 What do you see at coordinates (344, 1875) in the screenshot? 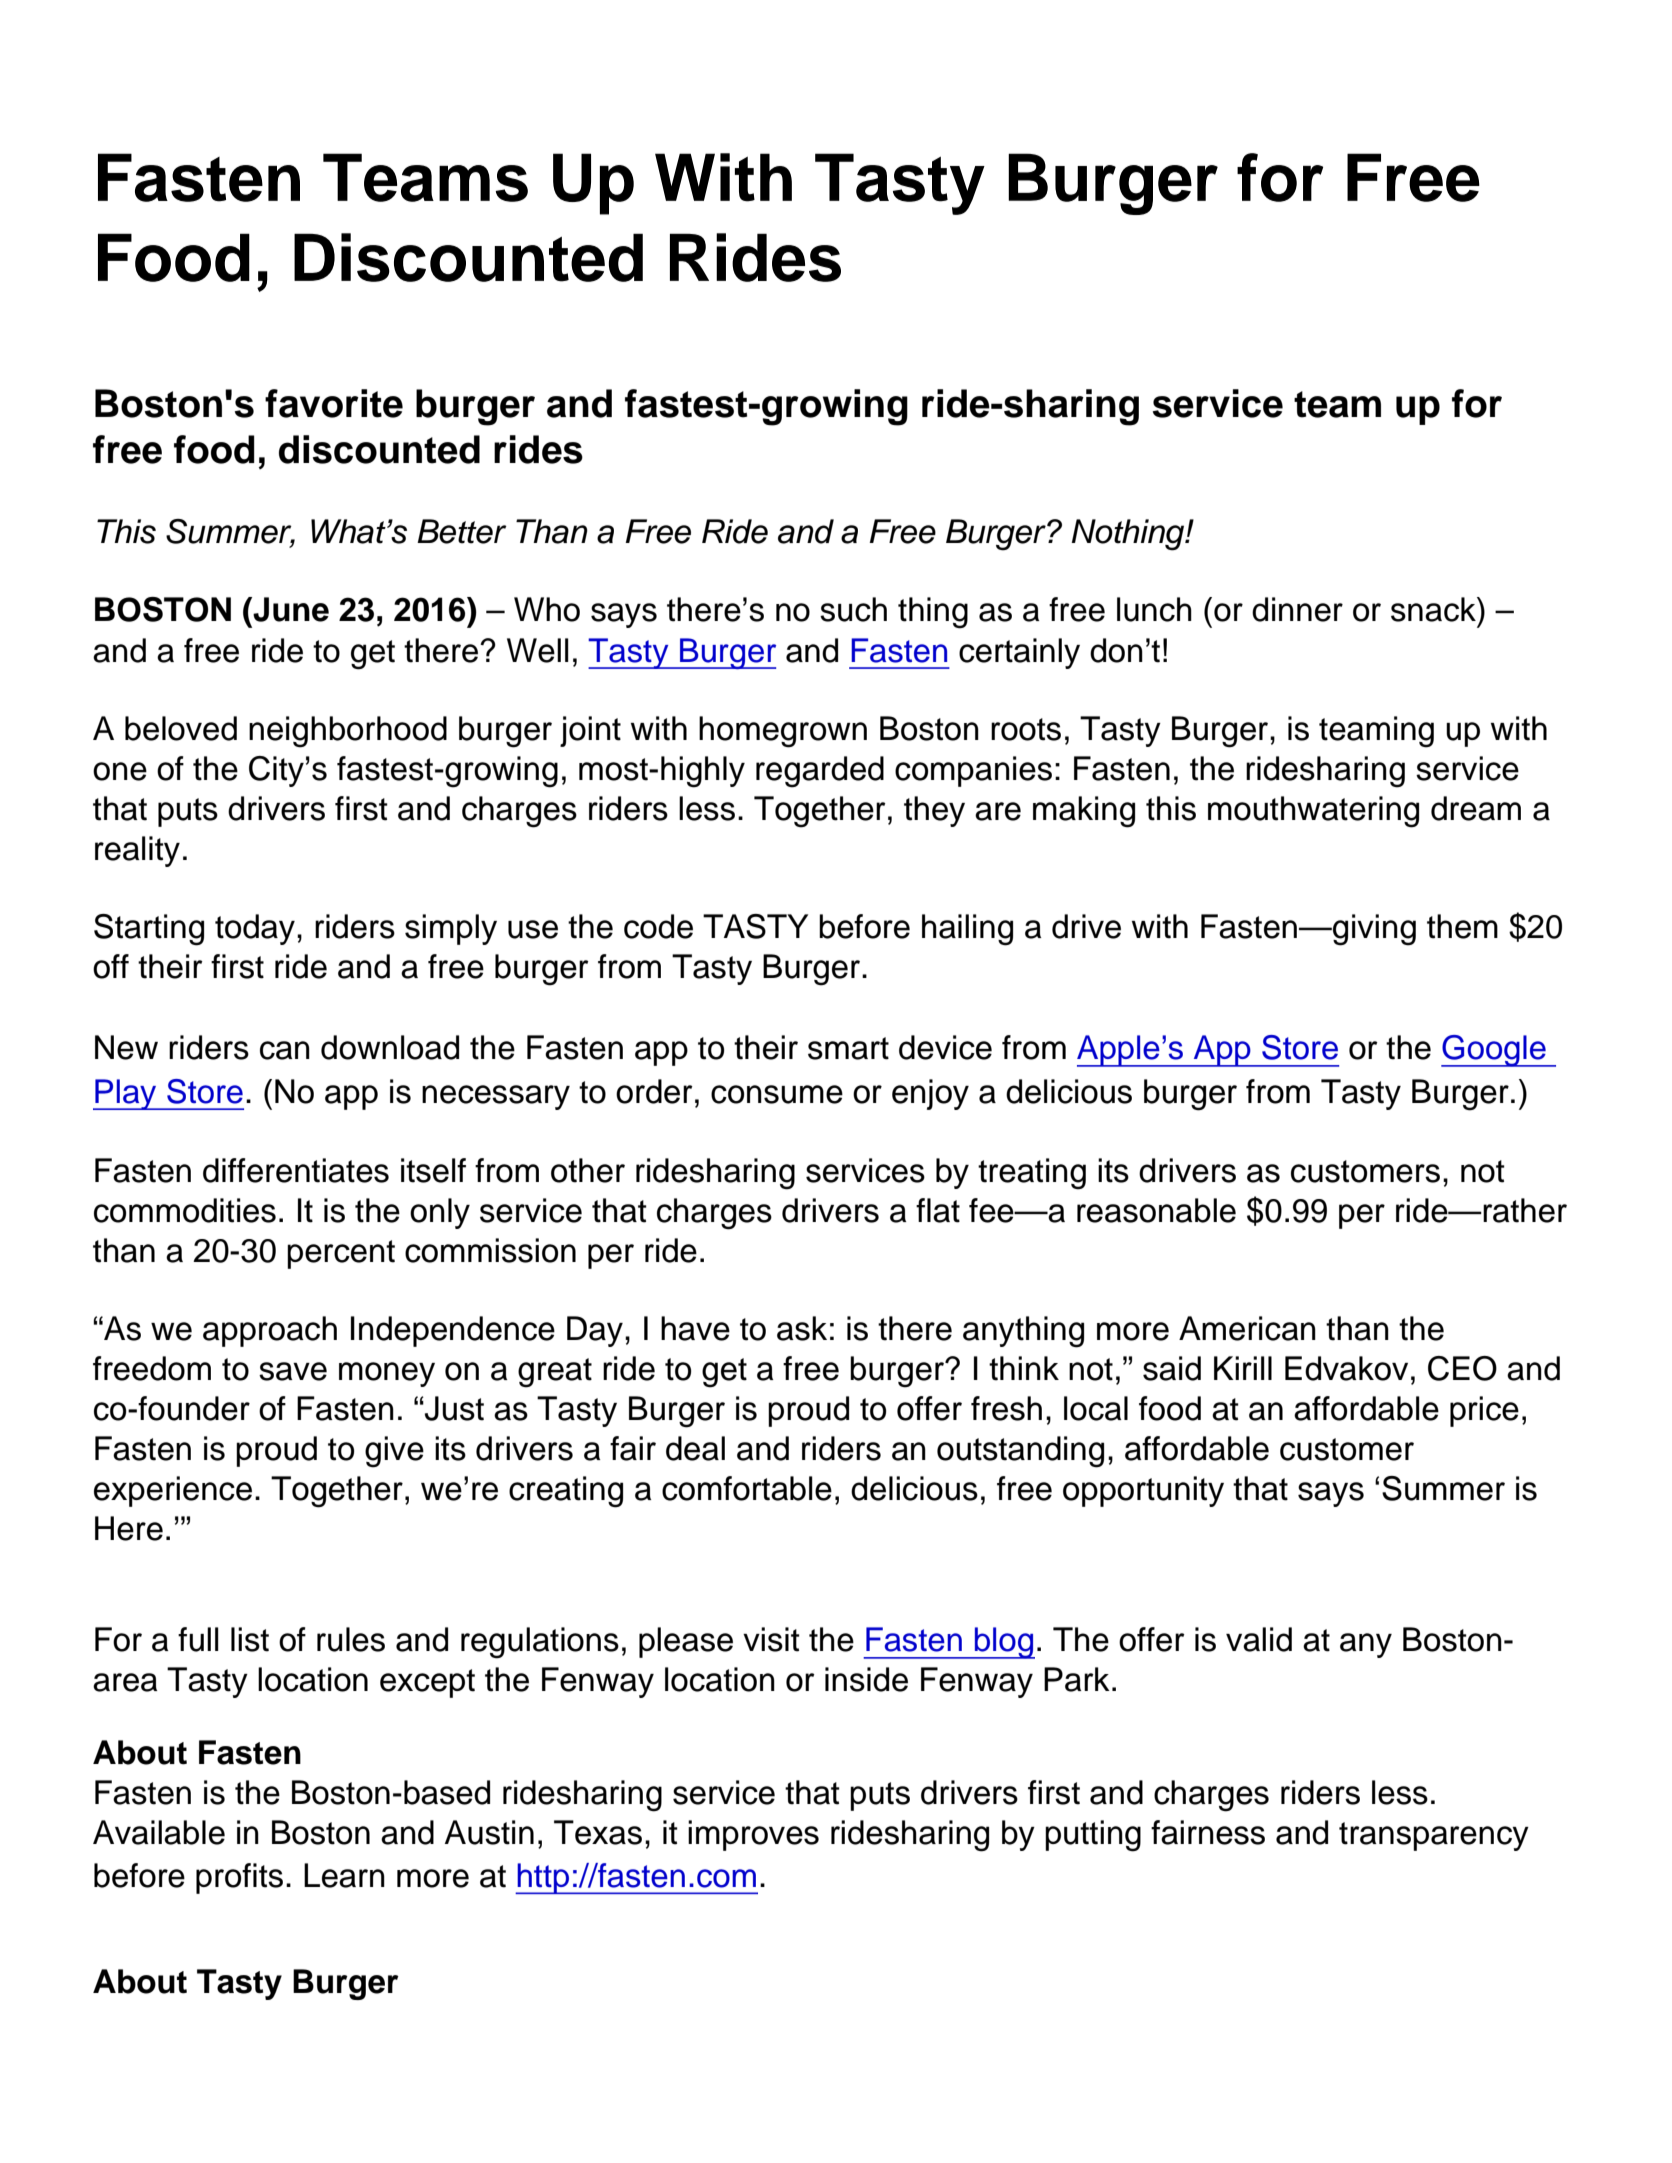
I see `Learn` at bounding box center [344, 1875].
